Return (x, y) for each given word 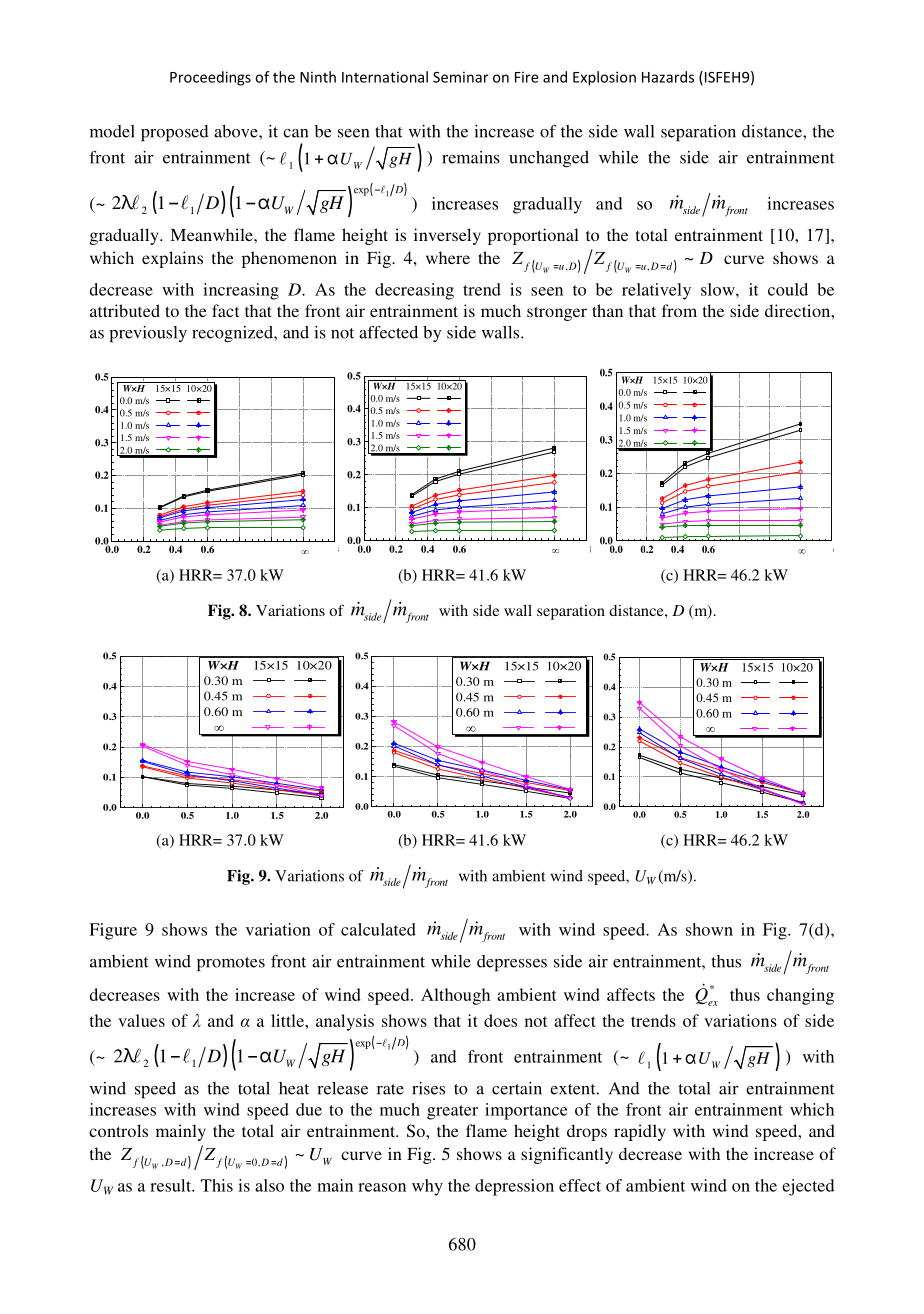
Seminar (461, 77)
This (217, 1185)
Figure (113, 931)
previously (148, 334)
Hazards (668, 77)
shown (709, 929)
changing (800, 996)
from (679, 310)
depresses (512, 963)
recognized (233, 334)
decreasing (414, 291)
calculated (378, 929)
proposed (174, 133)
